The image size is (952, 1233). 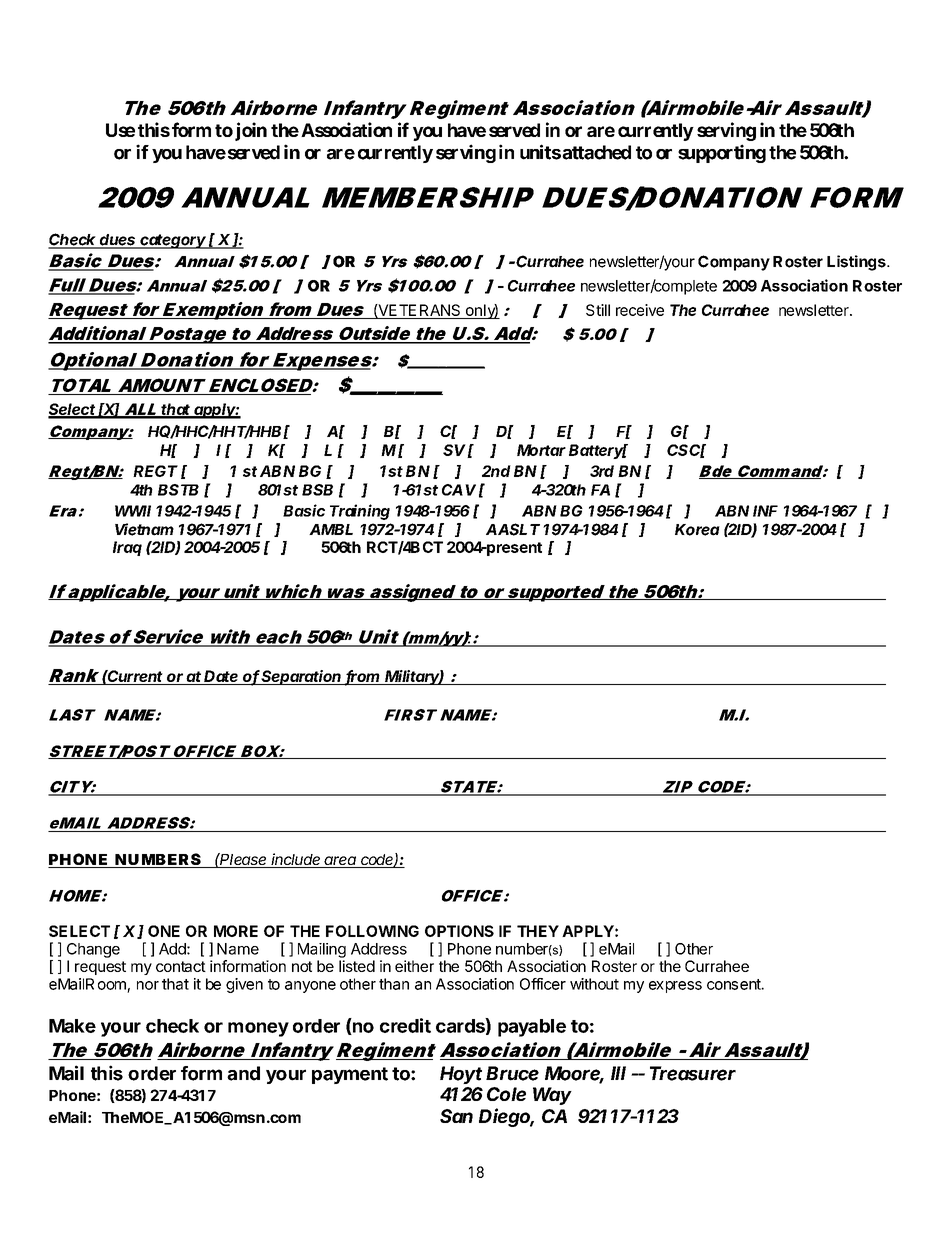 What do you see at coordinates (340, 862) in the screenshot?
I see `area` at bounding box center [340, 862].
